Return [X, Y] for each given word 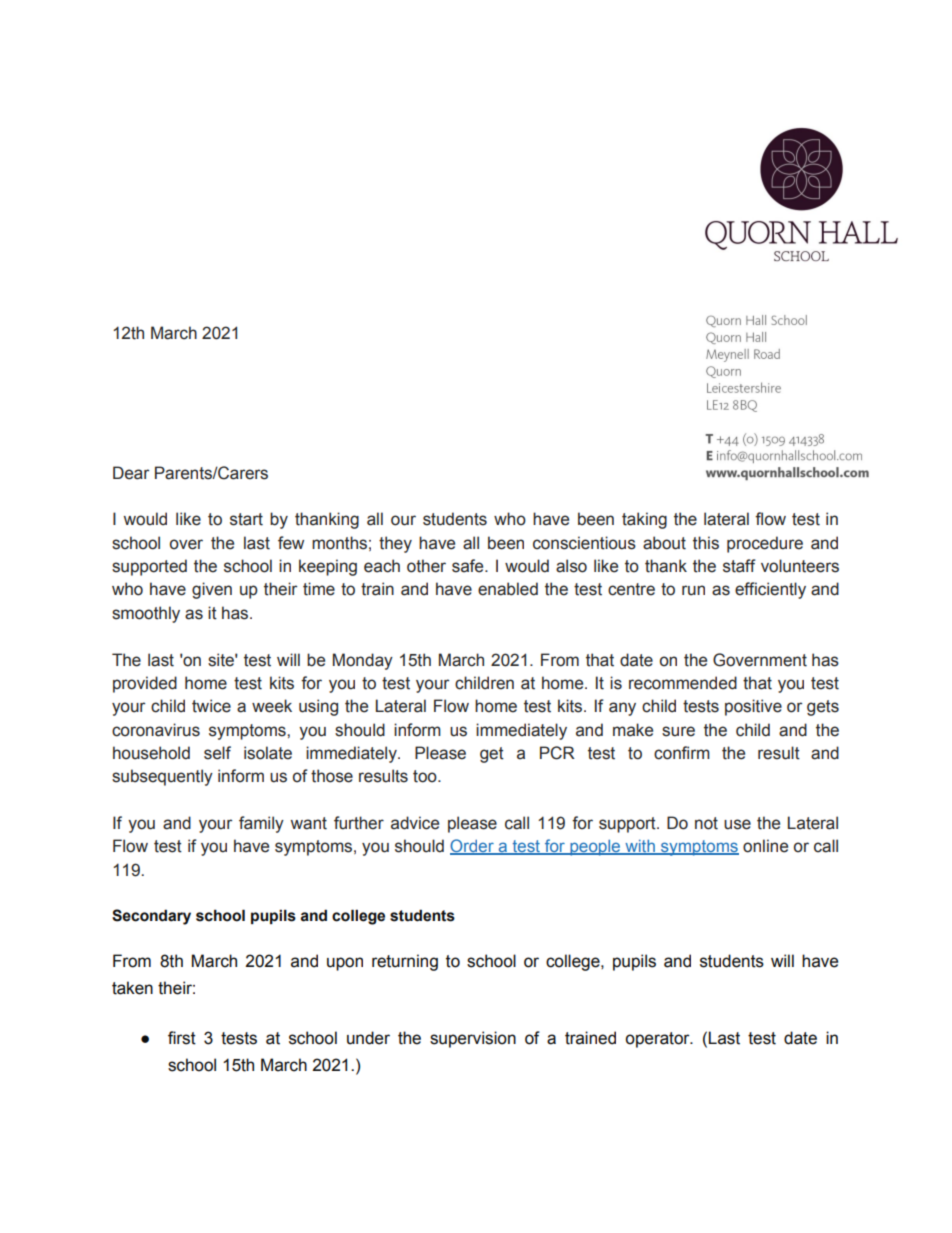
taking [644, 520]
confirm [682, 753]
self [217, 753]
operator [658, 1040]
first [182, 1038]
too [426, 776]
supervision [473, 1039]
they [395, 544]
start [246, 519]
